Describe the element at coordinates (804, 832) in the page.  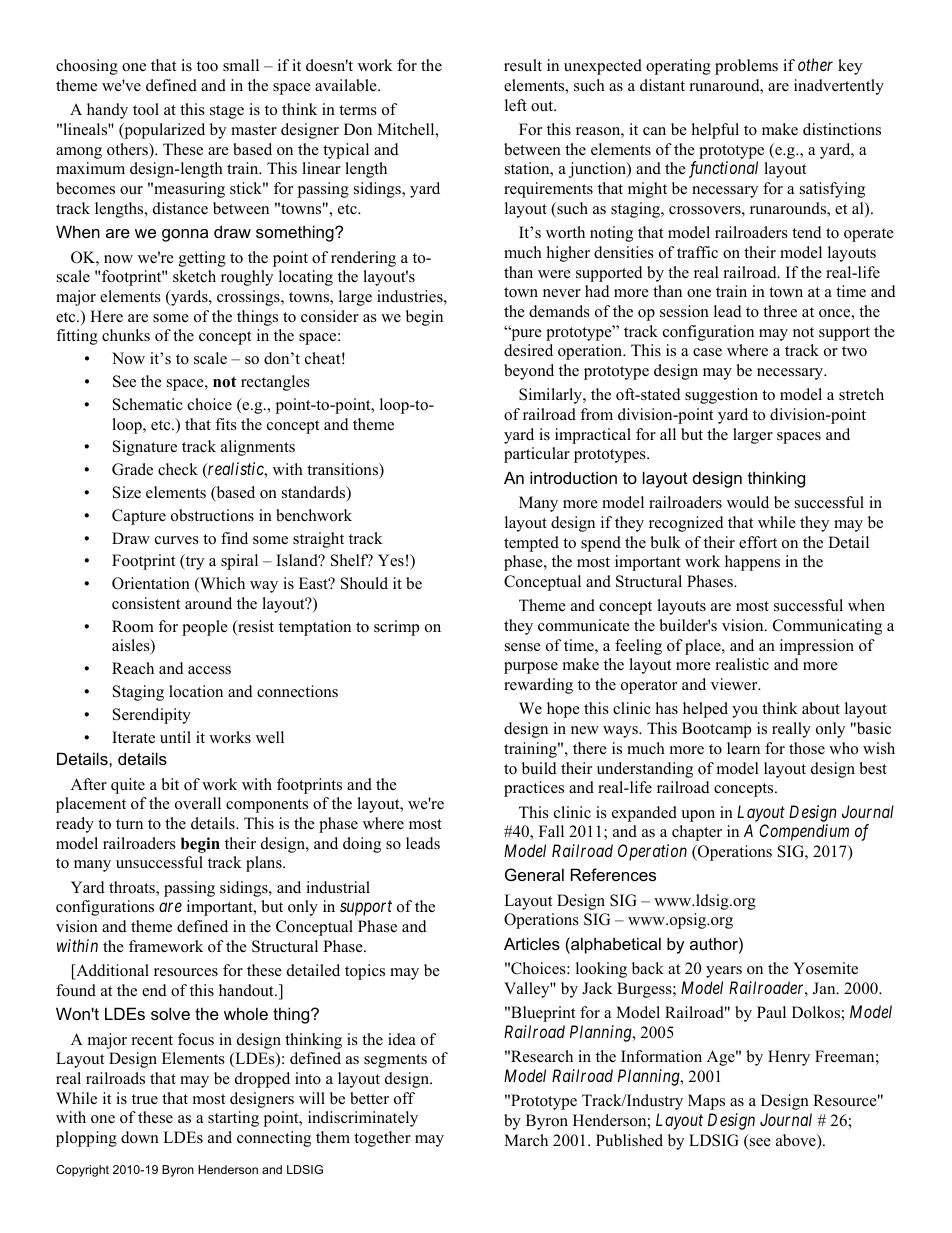
I see `Compendium` at that location.
